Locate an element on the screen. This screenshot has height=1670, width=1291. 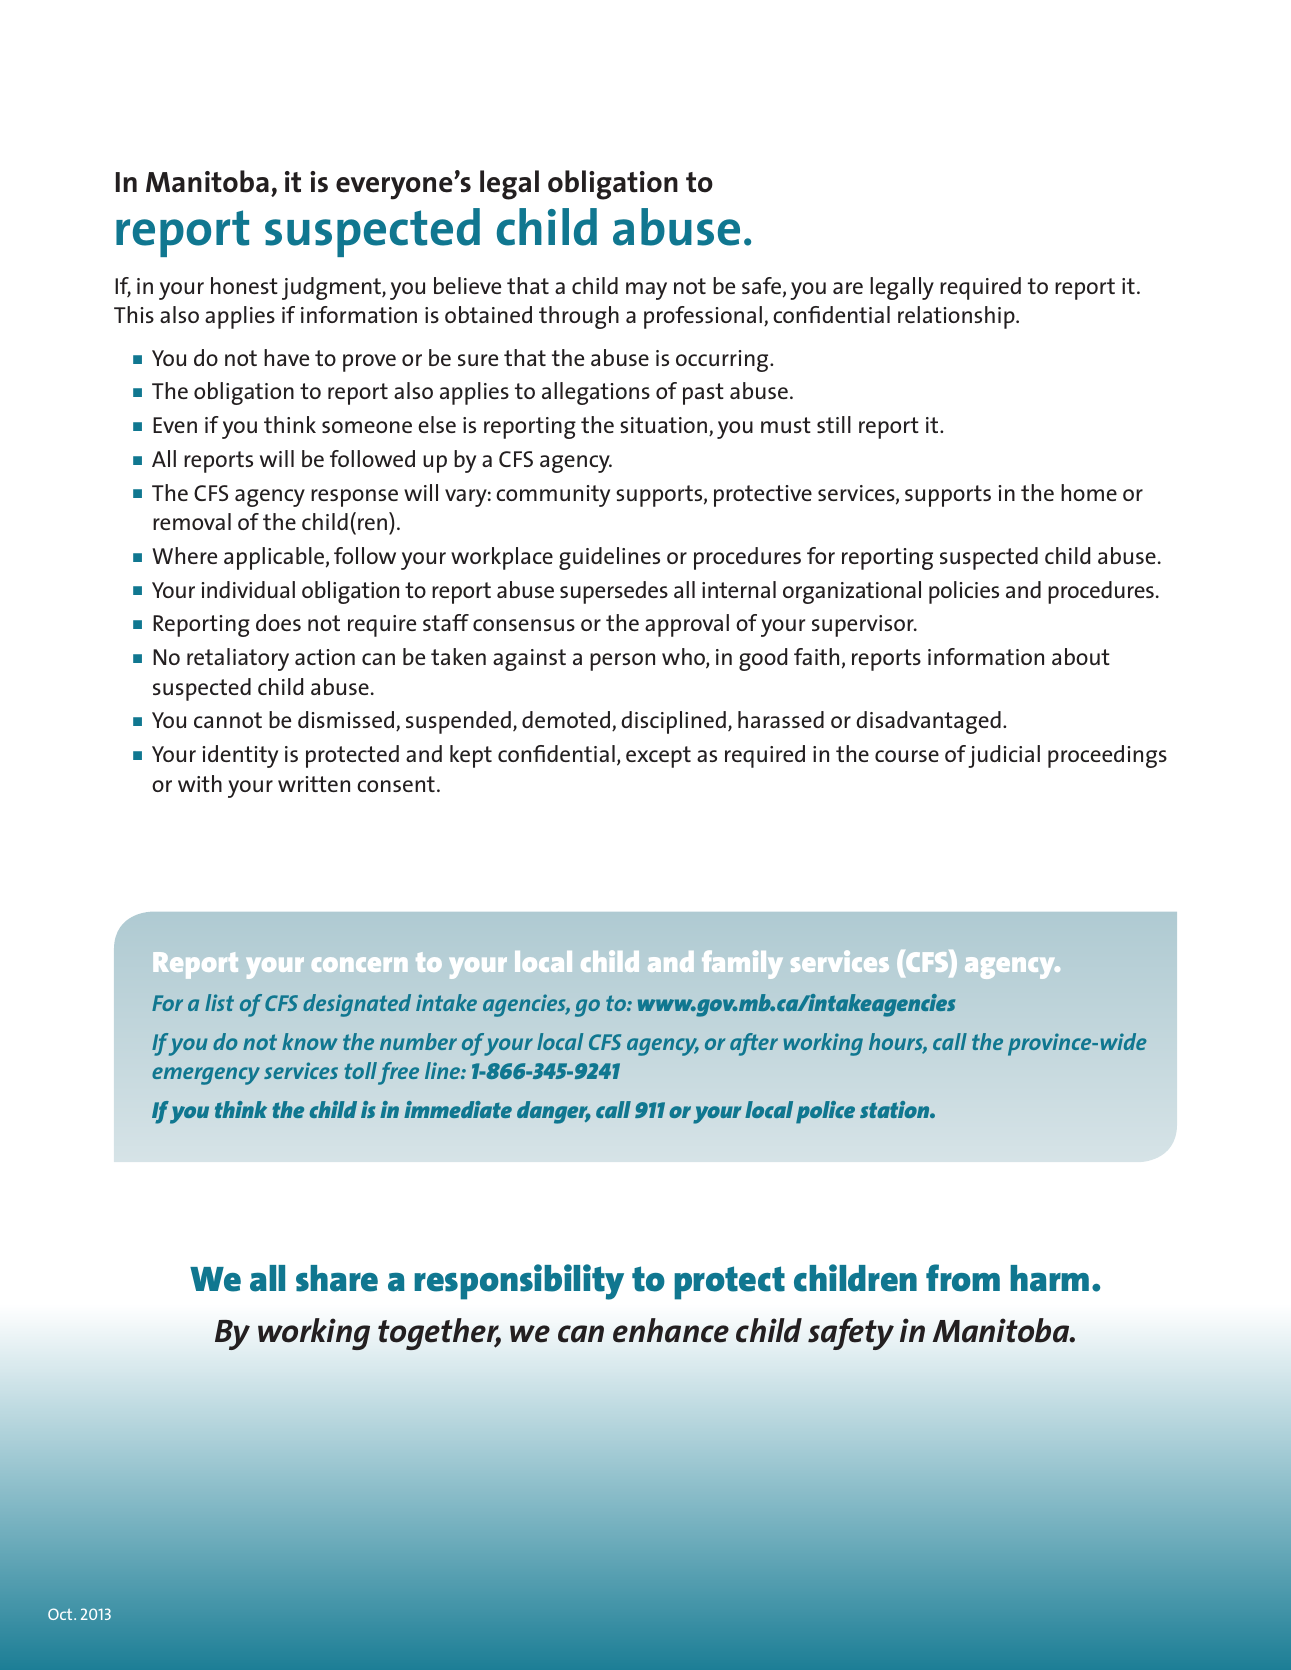
share is located at coordinates (337, 1278).
